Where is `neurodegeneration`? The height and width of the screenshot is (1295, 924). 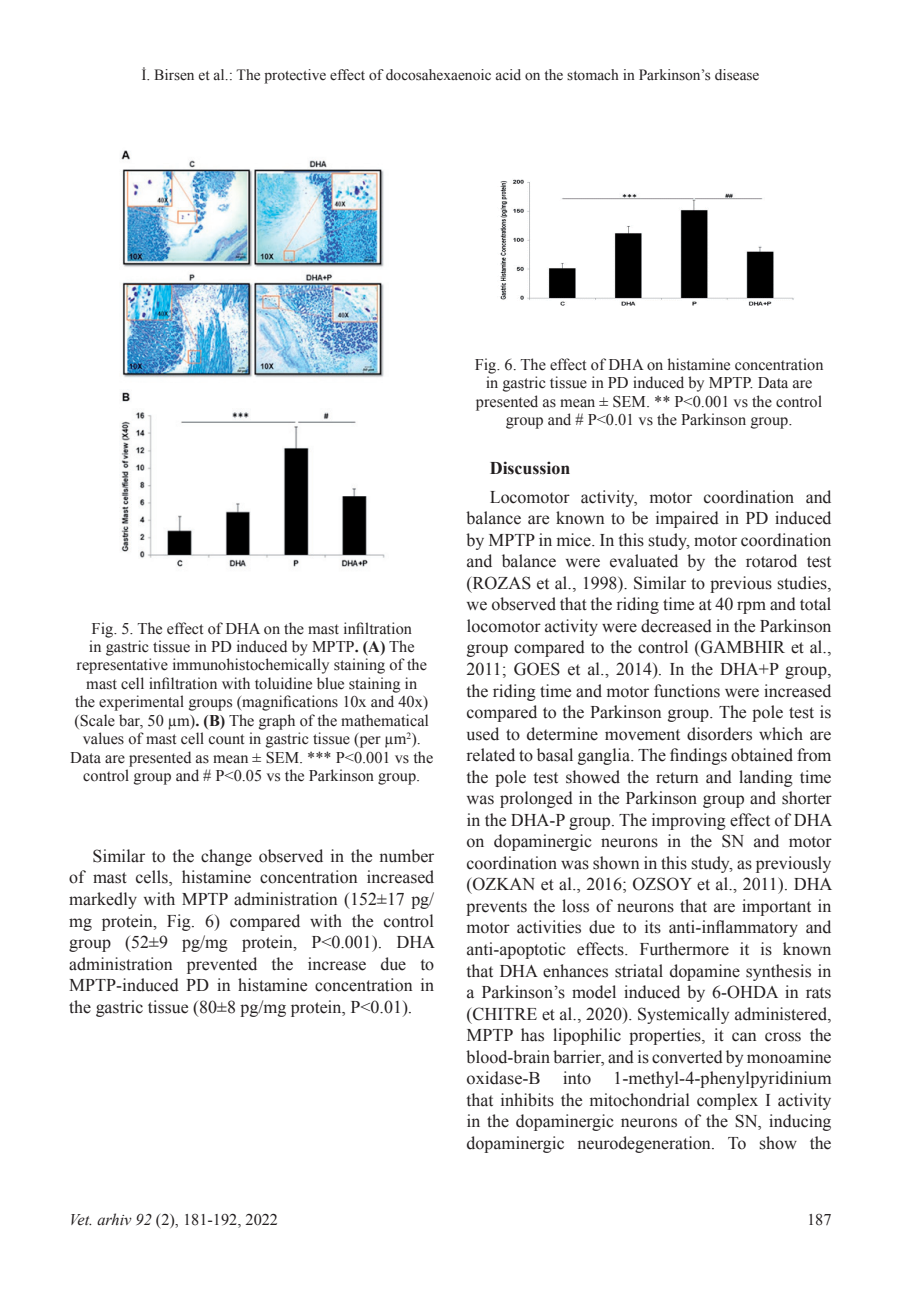 neurodegeneration is located at coordinates (645, 1144).
